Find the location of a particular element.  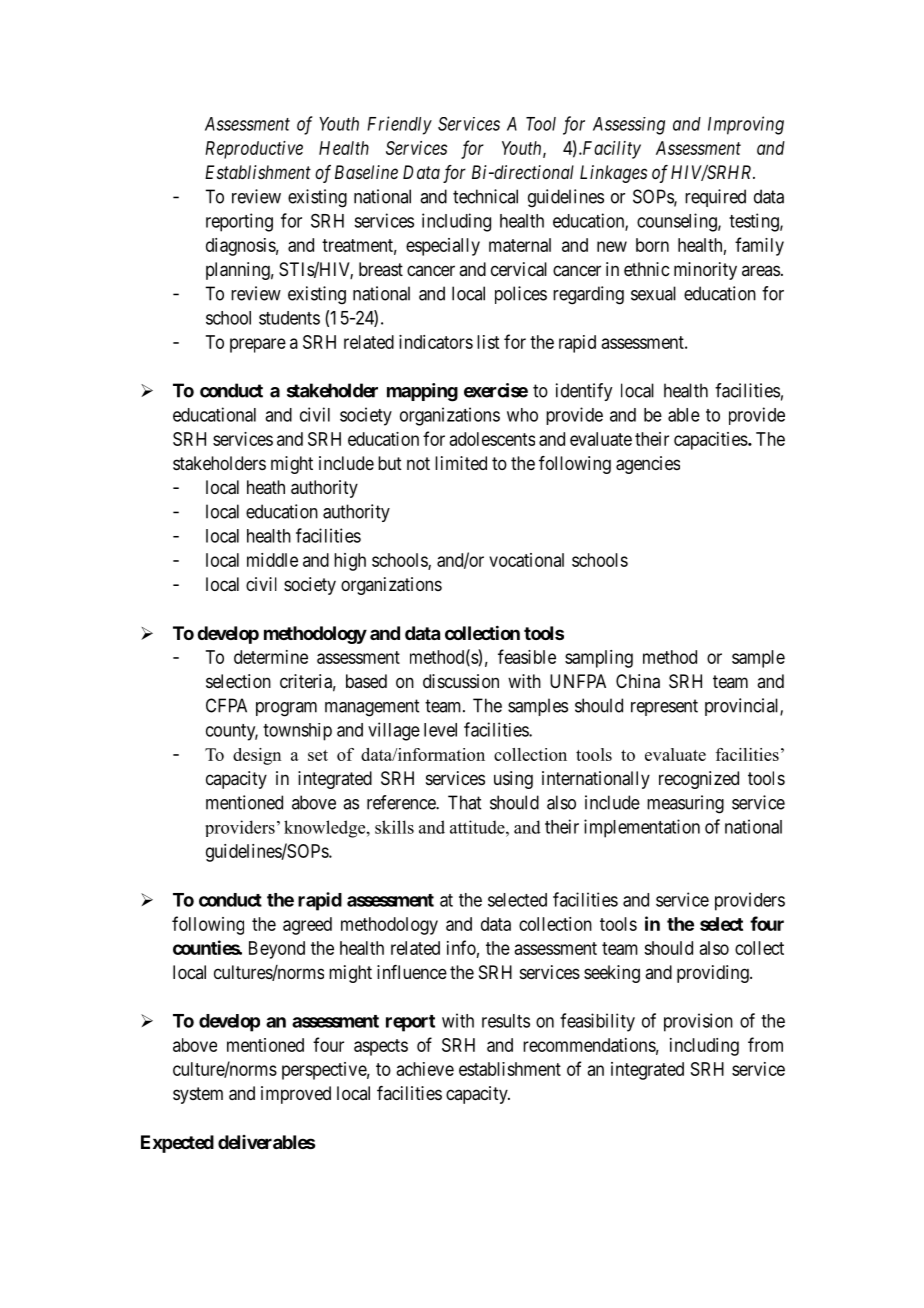

heath is located at coordinates (266, 487).
